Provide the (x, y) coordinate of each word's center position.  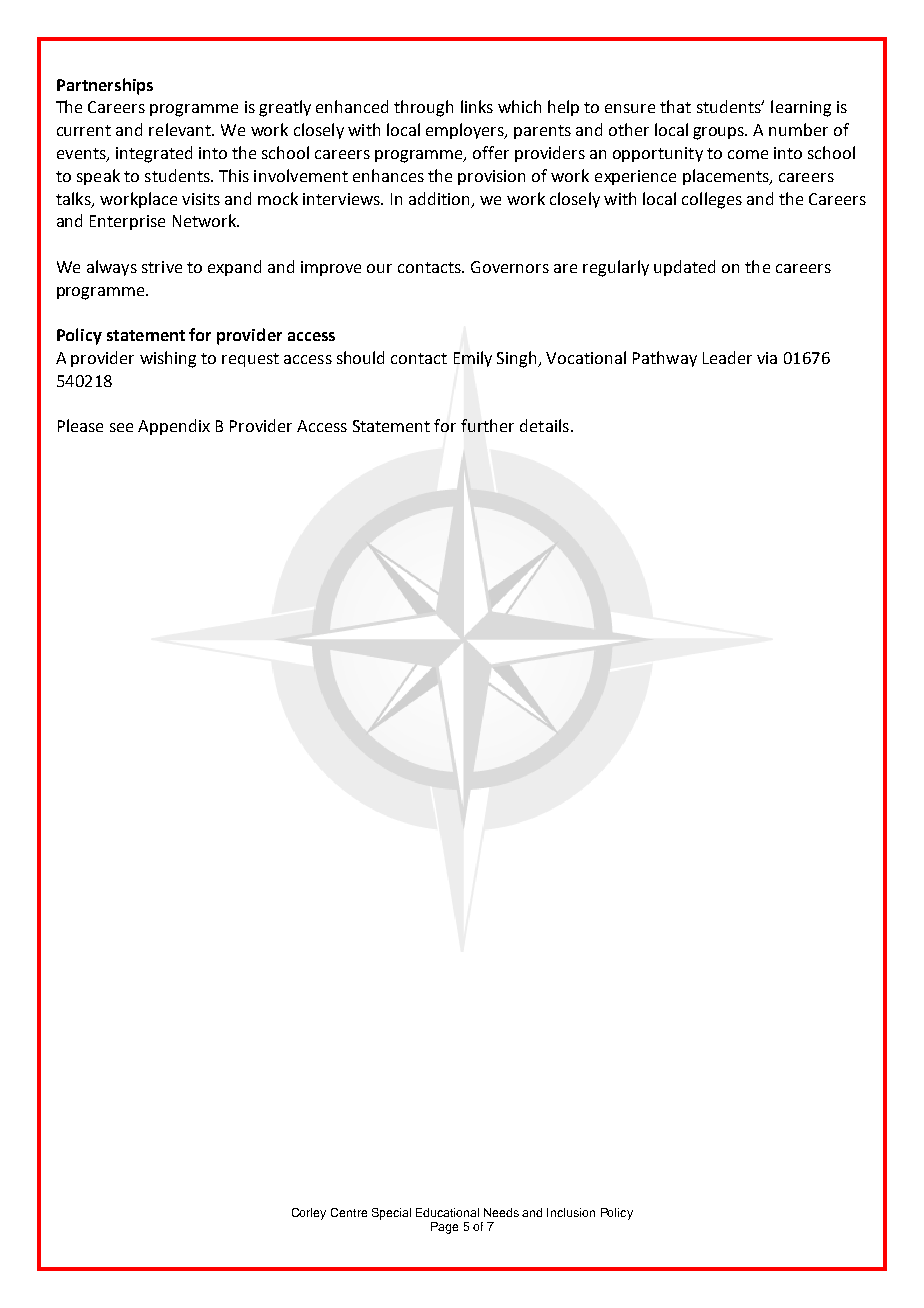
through (423, 108)
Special (391, 1214)
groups (720, 133)
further (487, 425)
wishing (168, 359)
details (544, 425)
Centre (349, 1212)
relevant (181, 129)
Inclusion (571, 1212)
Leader (727, 357)
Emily (473, 359)
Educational (447, 1212)
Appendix (174, 427)
